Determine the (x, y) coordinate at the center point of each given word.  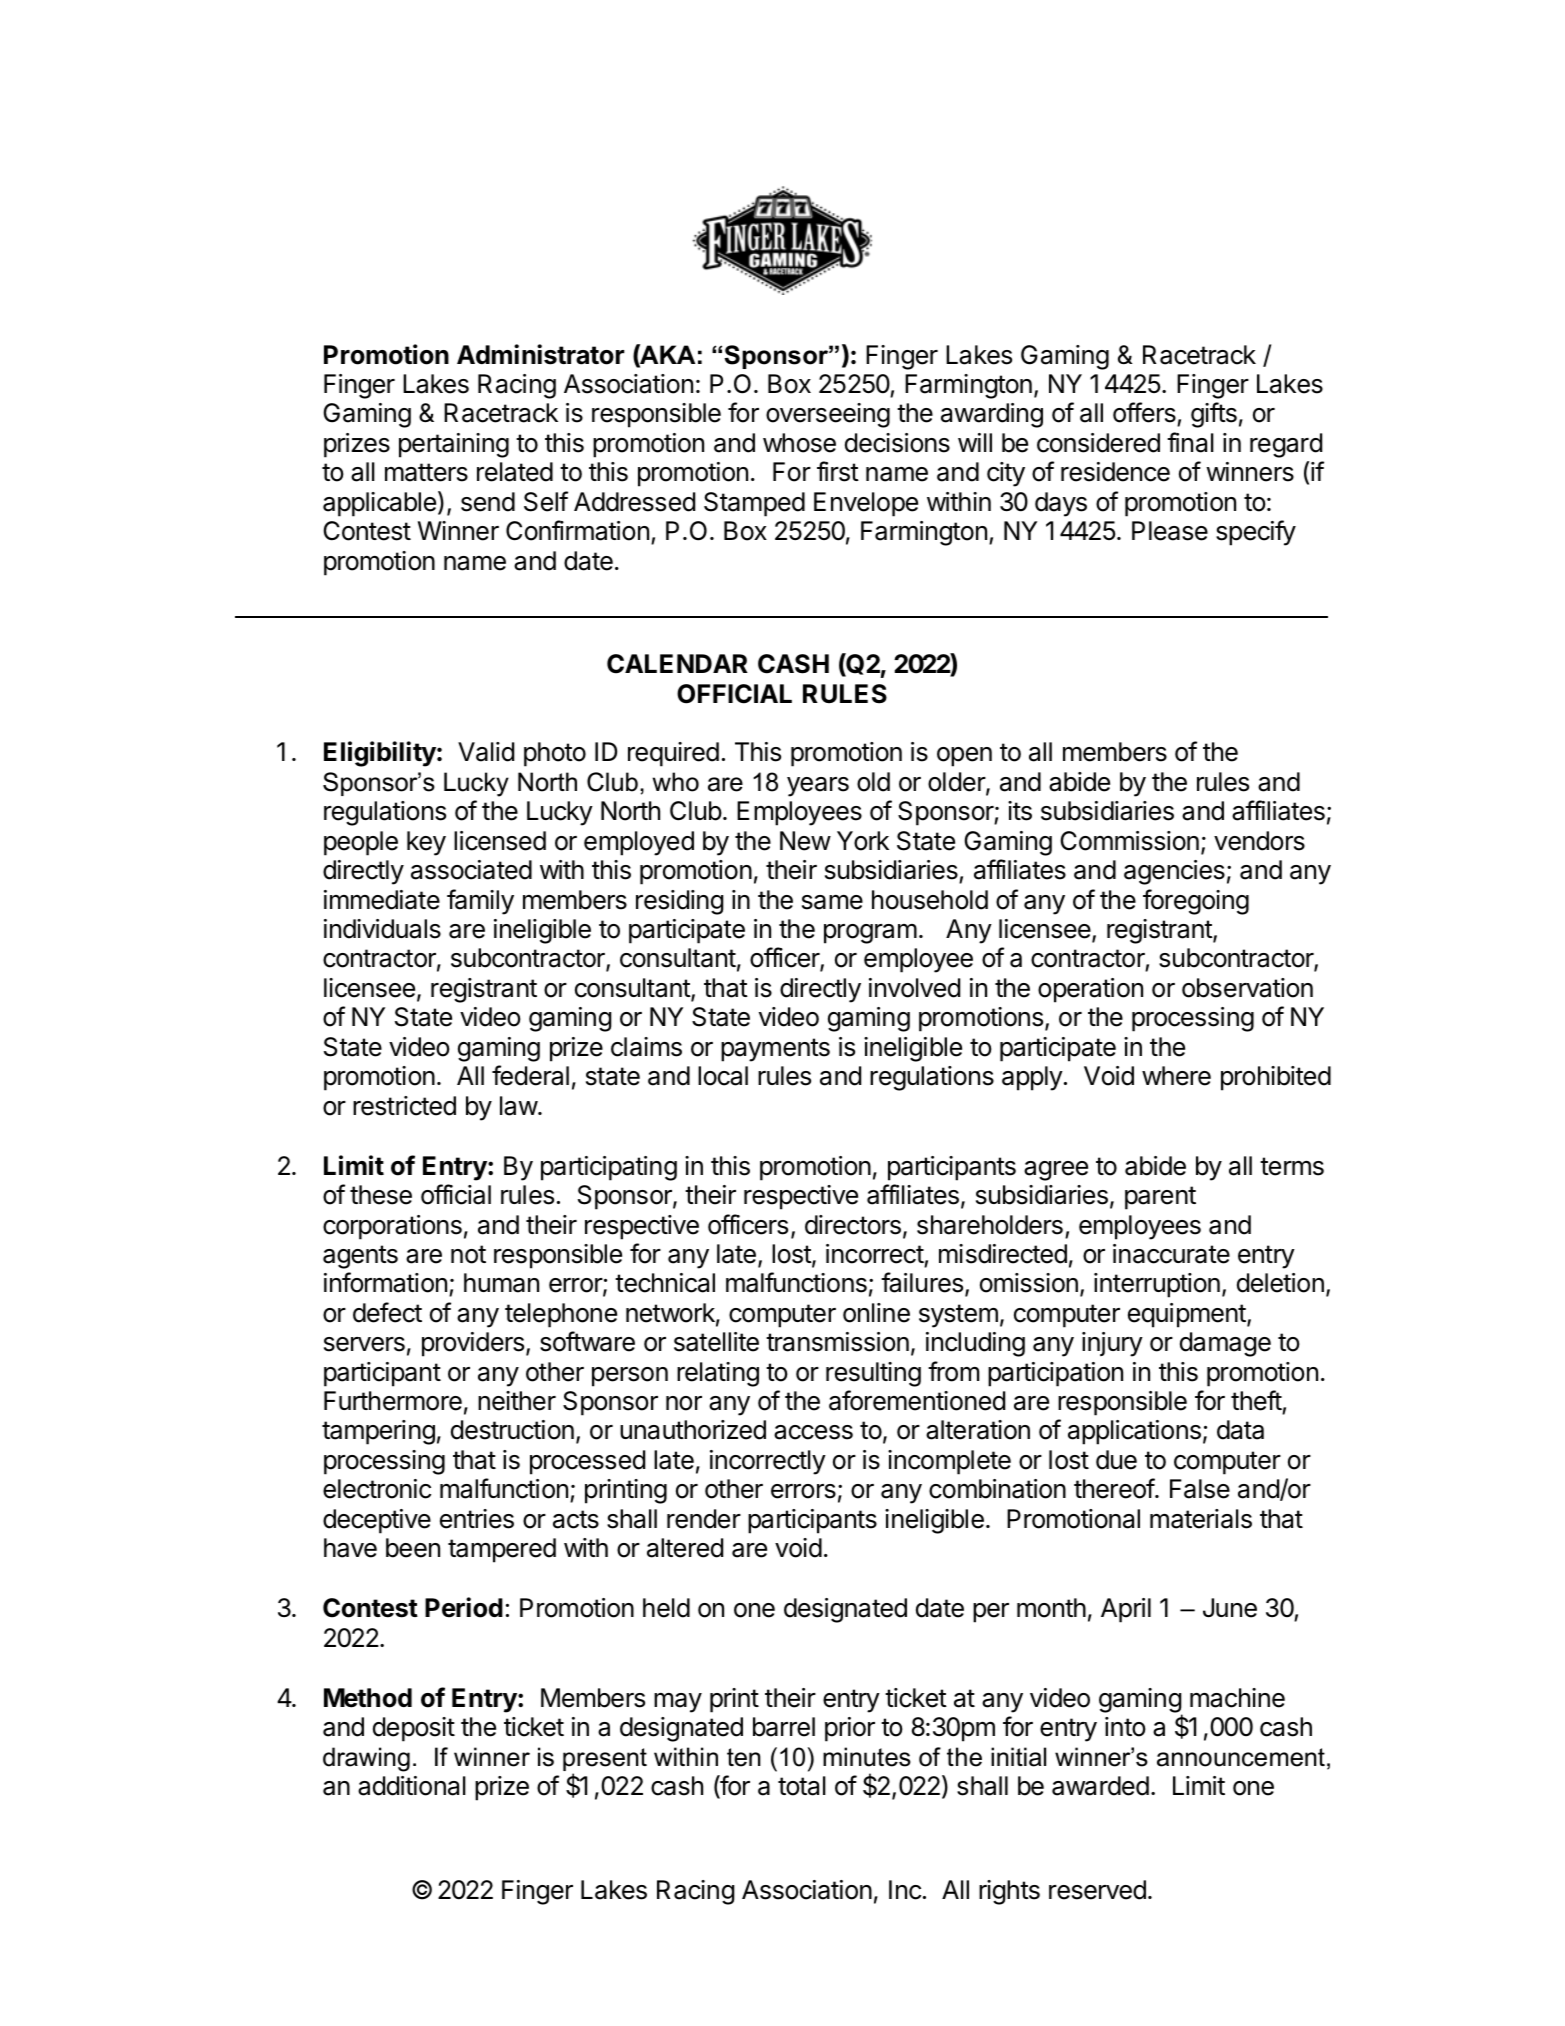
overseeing (828, 415)
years (818, 787)
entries (477, 1519)
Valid (486, 752)
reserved (1097, 1890)
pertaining (454, 445)
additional (412, 1786)
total (802, 1786)
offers (1145, 414)
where (1176, 1076)
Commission (1129, 841)
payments (775, 1050)
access (813, 1432)
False (1200, 1489)
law (519, 1106)
